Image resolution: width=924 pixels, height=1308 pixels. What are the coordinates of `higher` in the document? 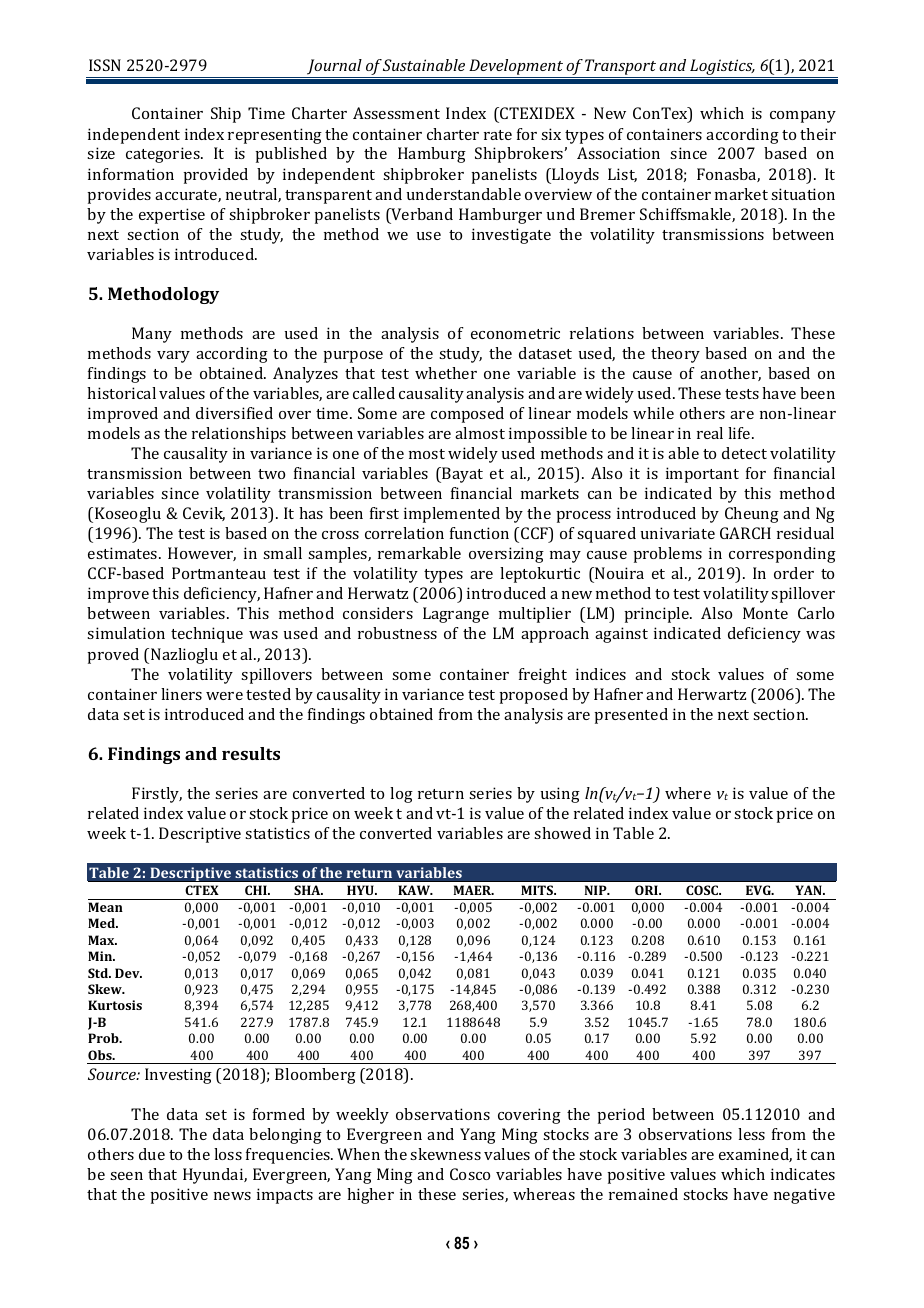 It's located at (370, 1196).
